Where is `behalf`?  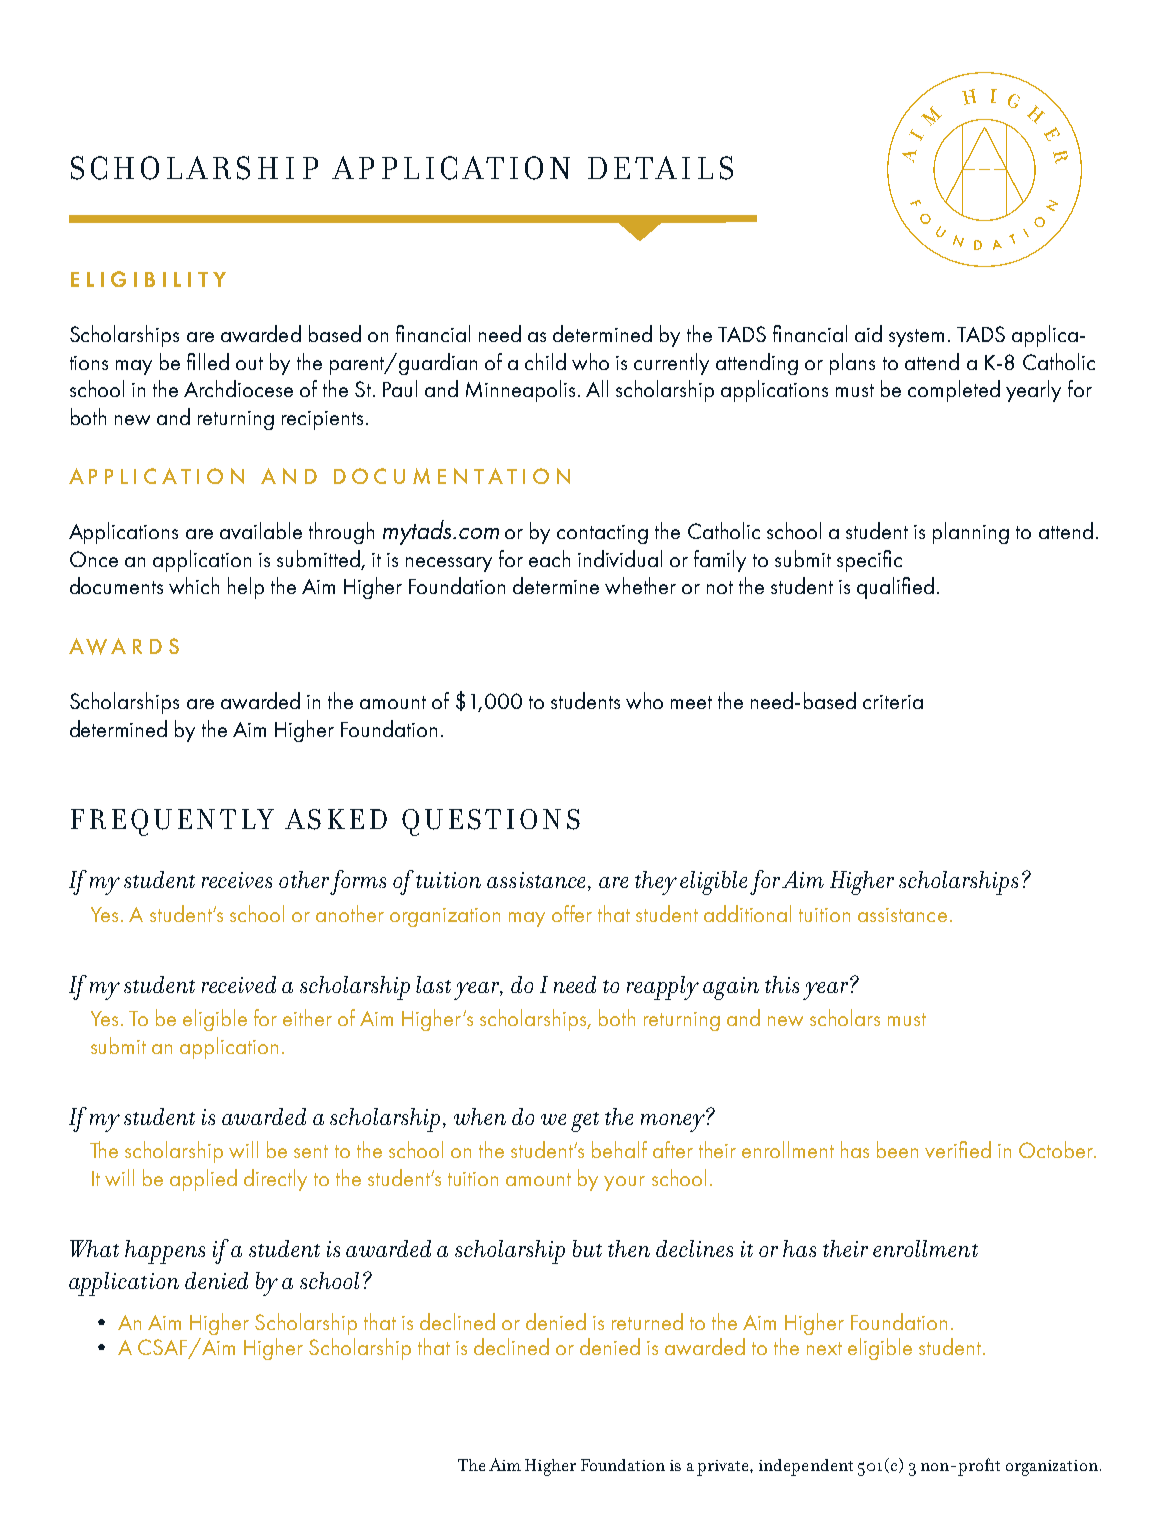 behalf is located at coordinates (619, 1149).
